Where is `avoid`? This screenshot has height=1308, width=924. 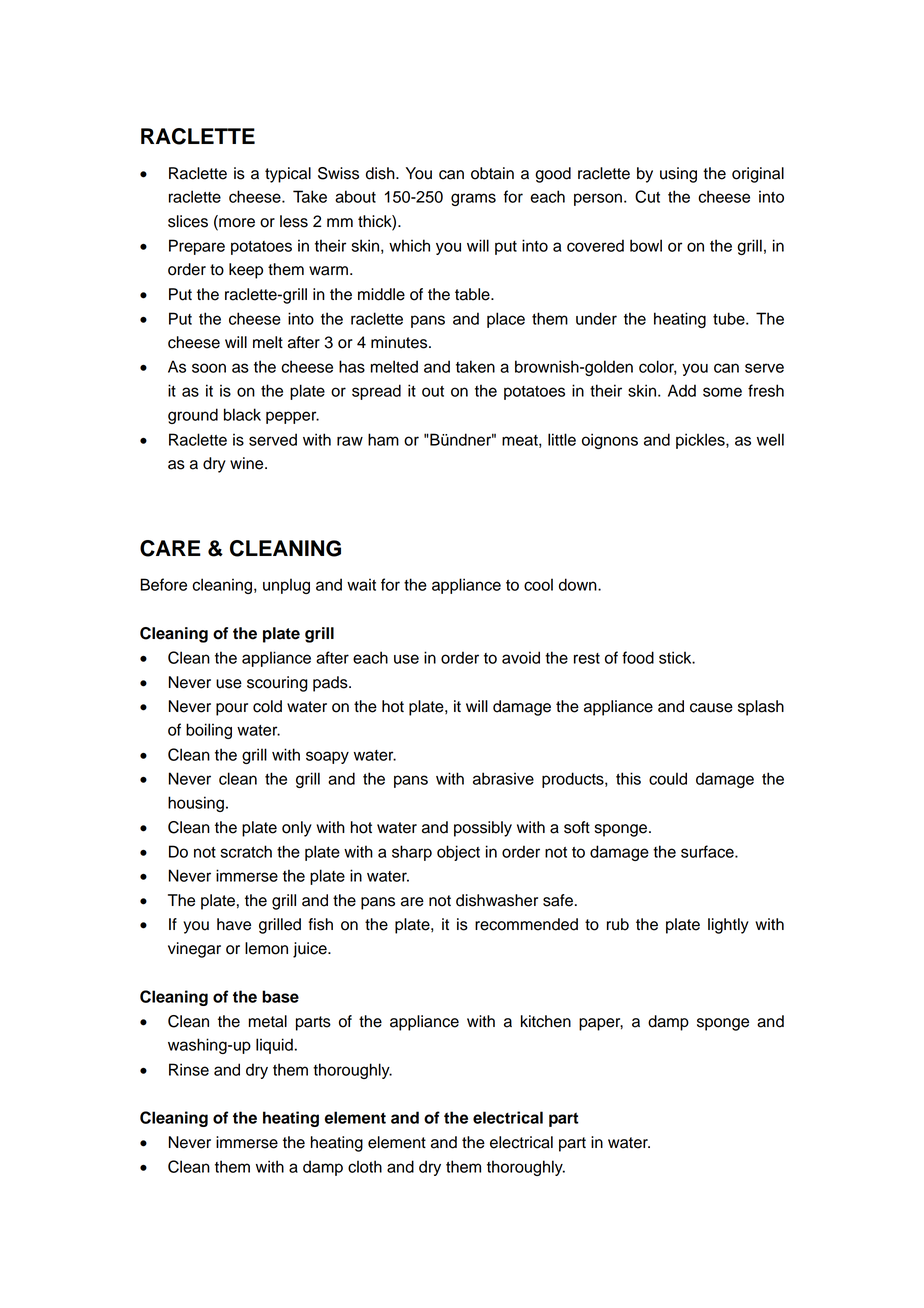 avoid is located at coordinates (521, 657).
